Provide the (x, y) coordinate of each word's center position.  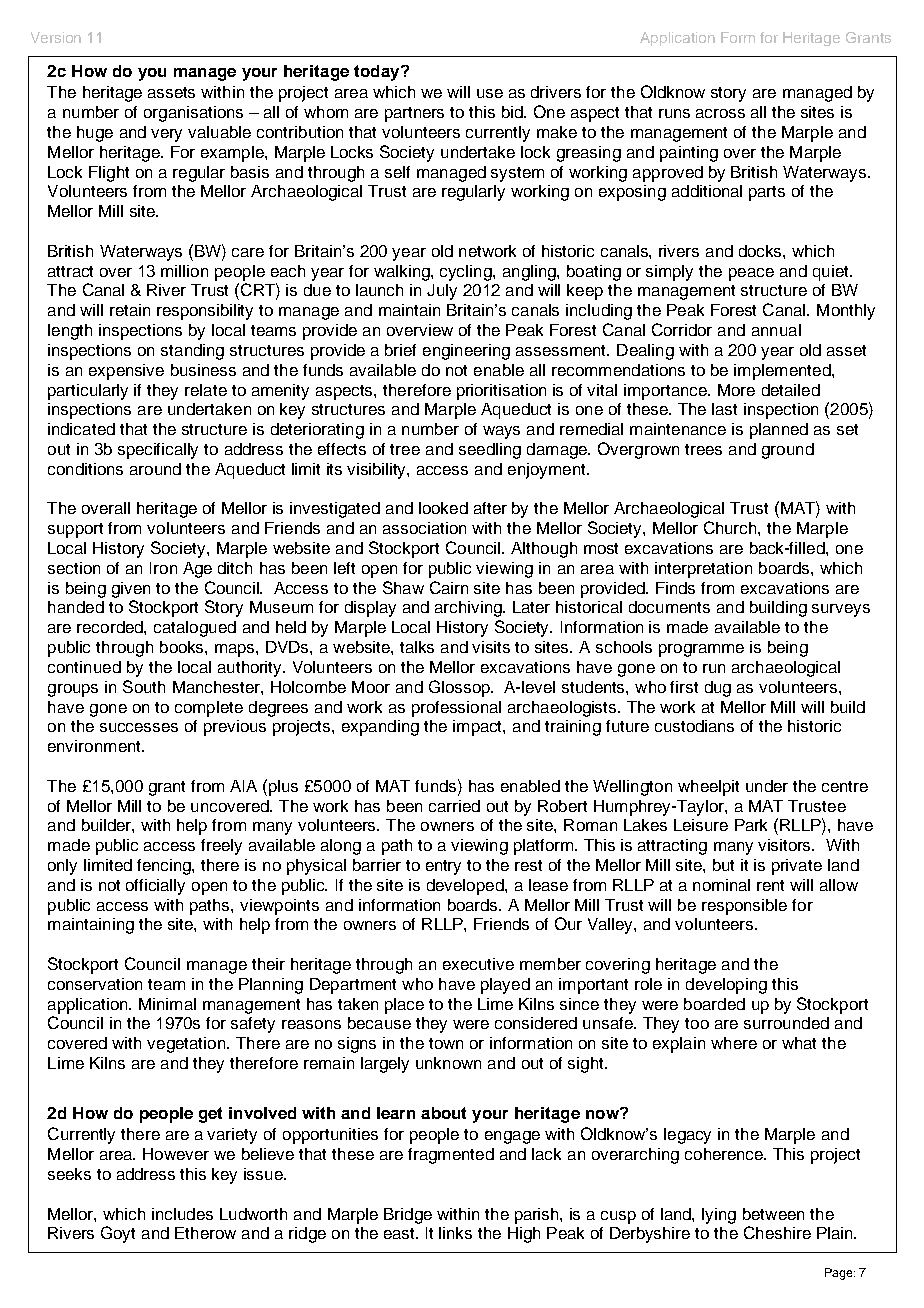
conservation (95, 984)
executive (478, 964)
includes (182, 1214)
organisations (193, 114)
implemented (783, 372)
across (720, 113)
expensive (126, 372)
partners (414, 114)
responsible (744, 907)
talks (417, 647)
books (183, 647)
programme (701, 650)
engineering (466, 352)
